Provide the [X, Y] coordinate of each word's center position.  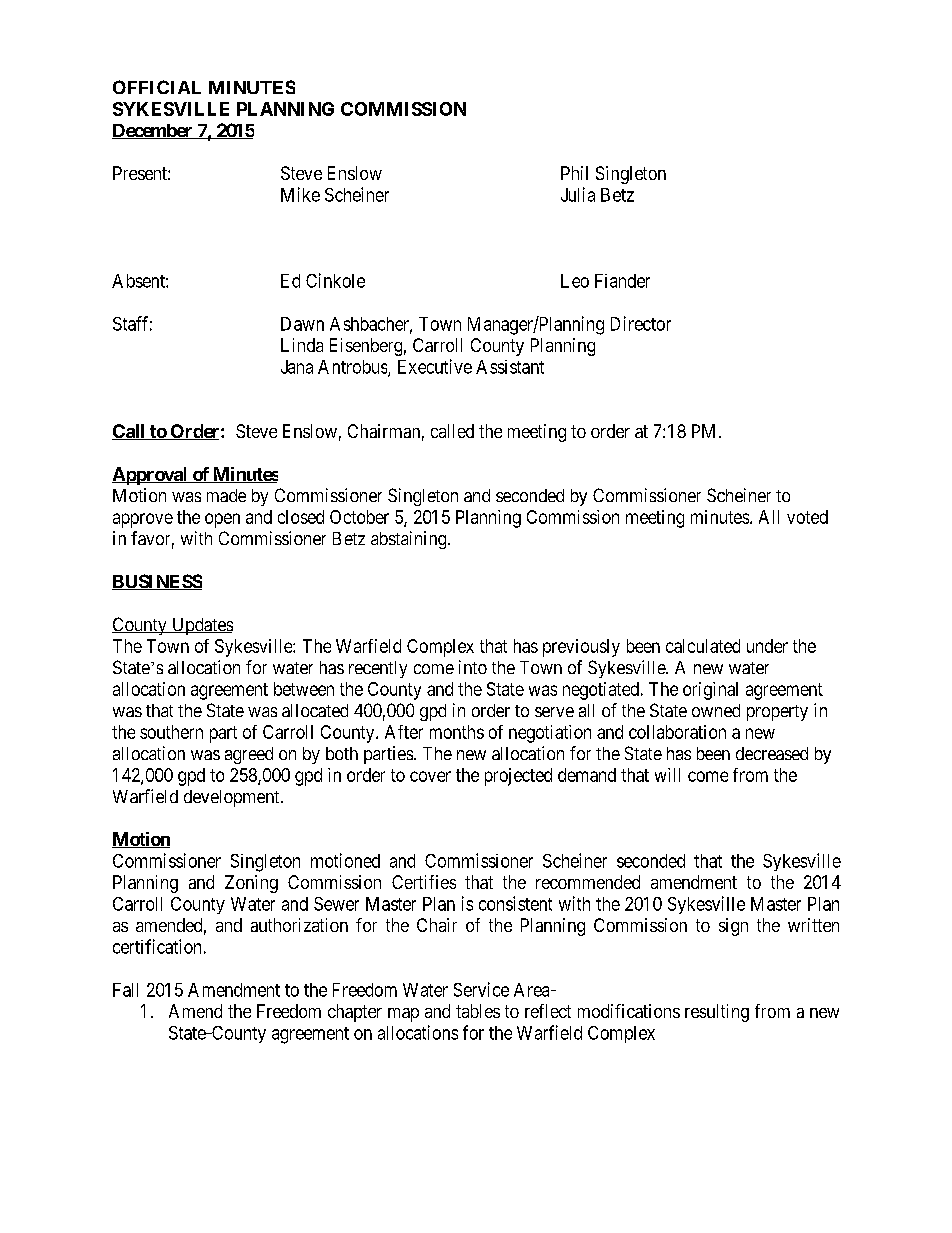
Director [641, 323]
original [710, 691]
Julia [578, 194]
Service [481, 989]
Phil [574, 173]
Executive [435, 366]
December [153, 131]
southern [171, 732]
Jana [297, 367]
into [473, 667]
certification [157, 946]
